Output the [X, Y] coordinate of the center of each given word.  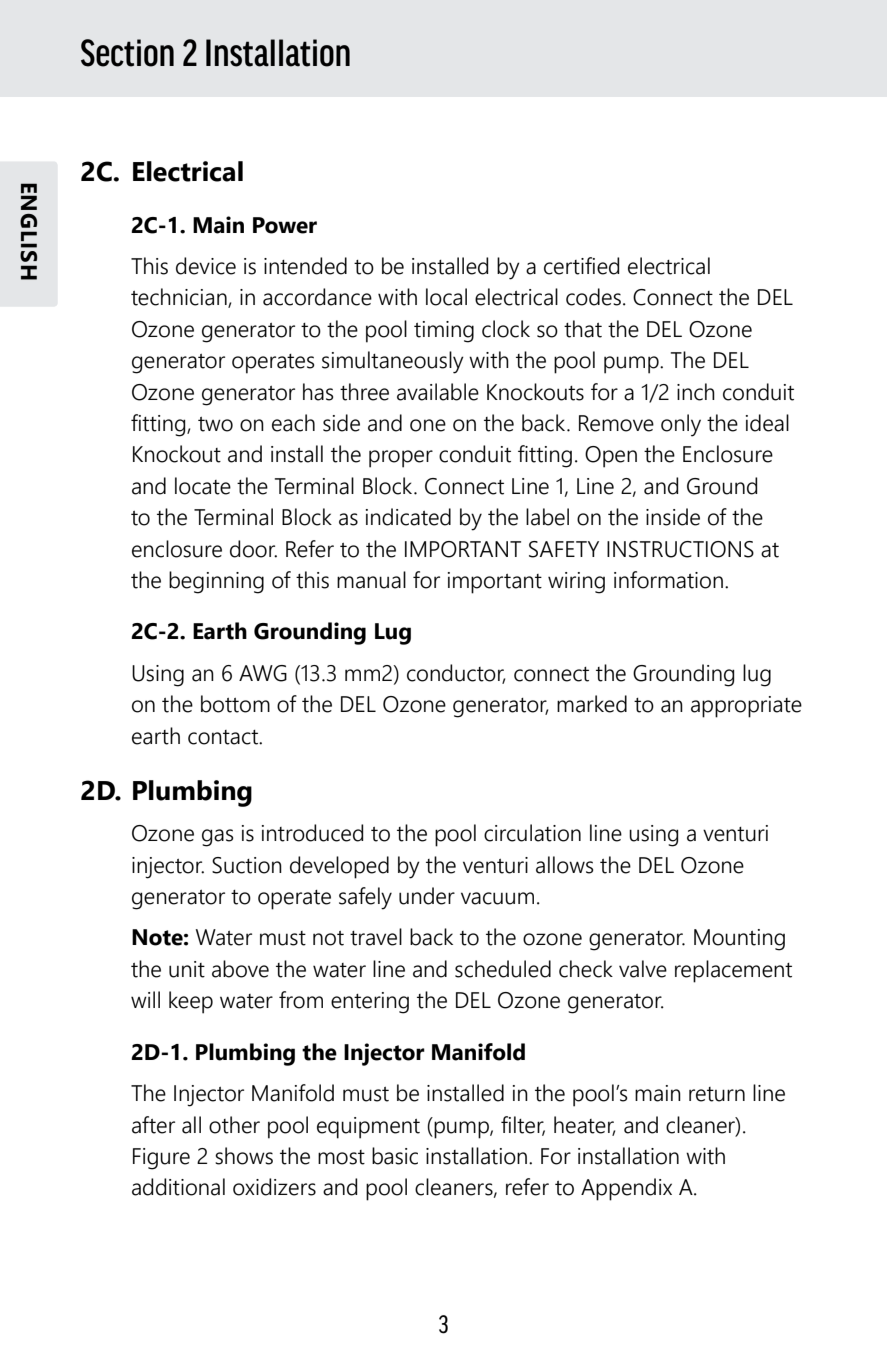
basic [395, 1156]
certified [581, 266]
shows [244, 1156]
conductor [456, 674]
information [668, 580]
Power [285, 225]
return [717, 1094]
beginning [216, 582]
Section [127, 53]
